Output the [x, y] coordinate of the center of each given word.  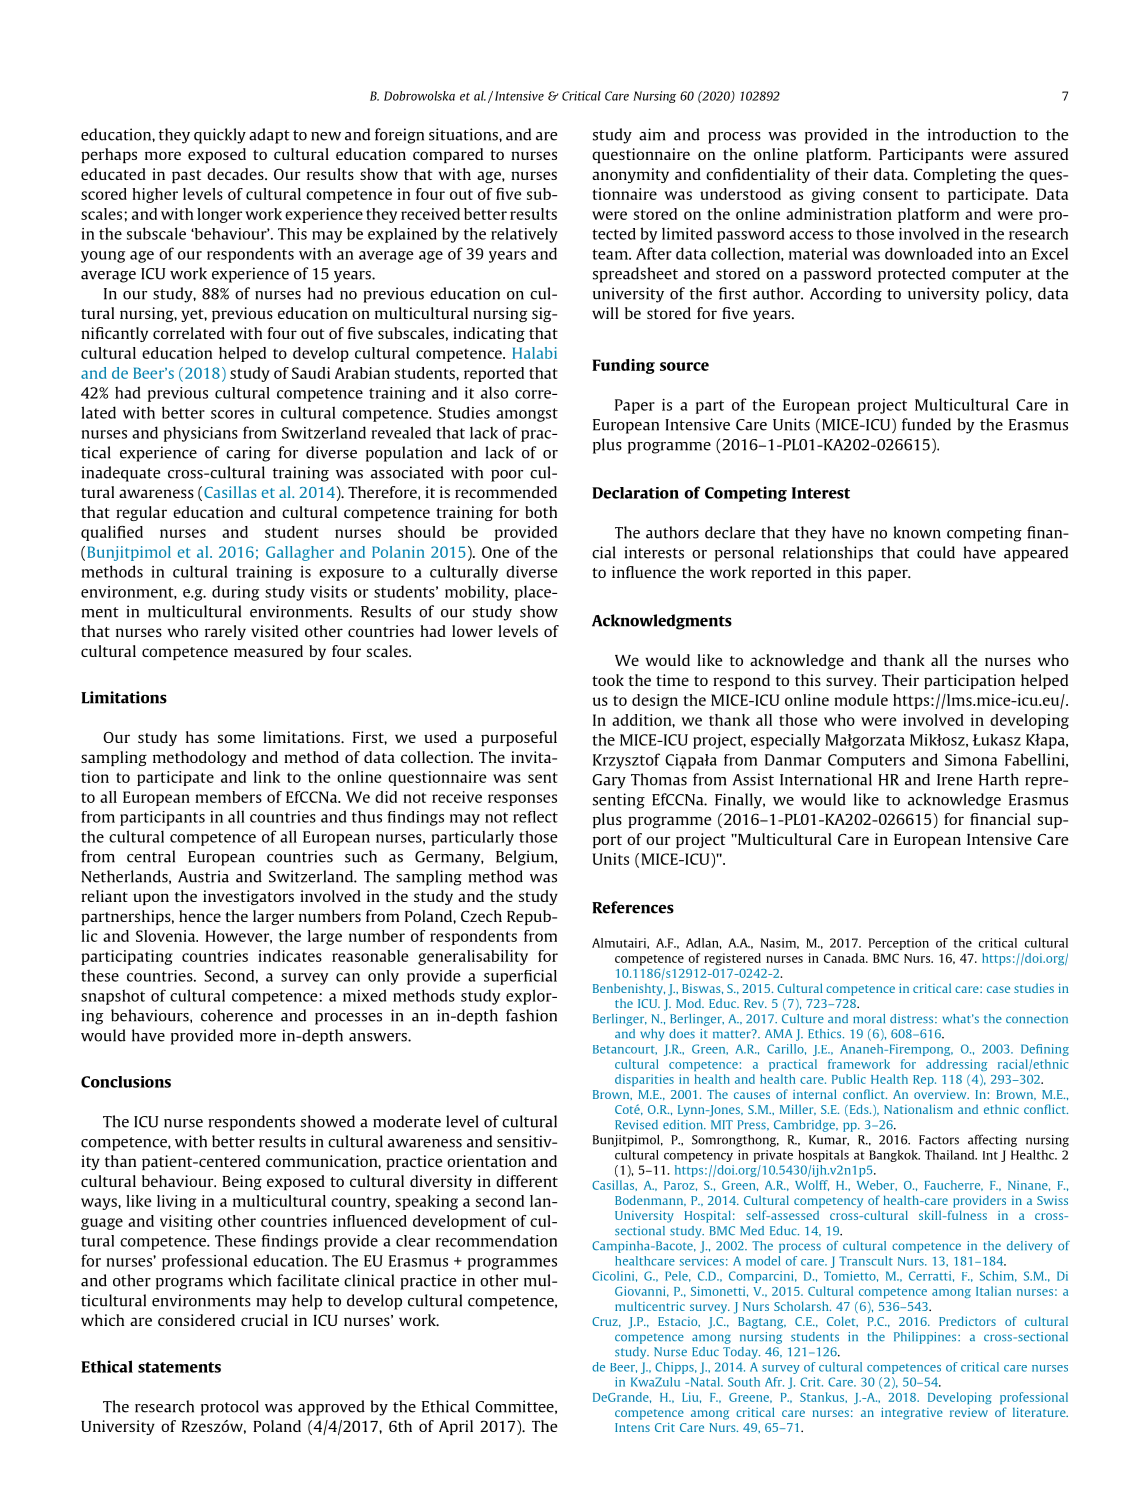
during [235, 593]
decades [236, 174]
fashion [531, 1015]
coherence [237, 1015]
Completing [955, 175]
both [541, 512]
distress [913, 1019]
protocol [230, 1408]
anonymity [630, 175]
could [936, 552]
